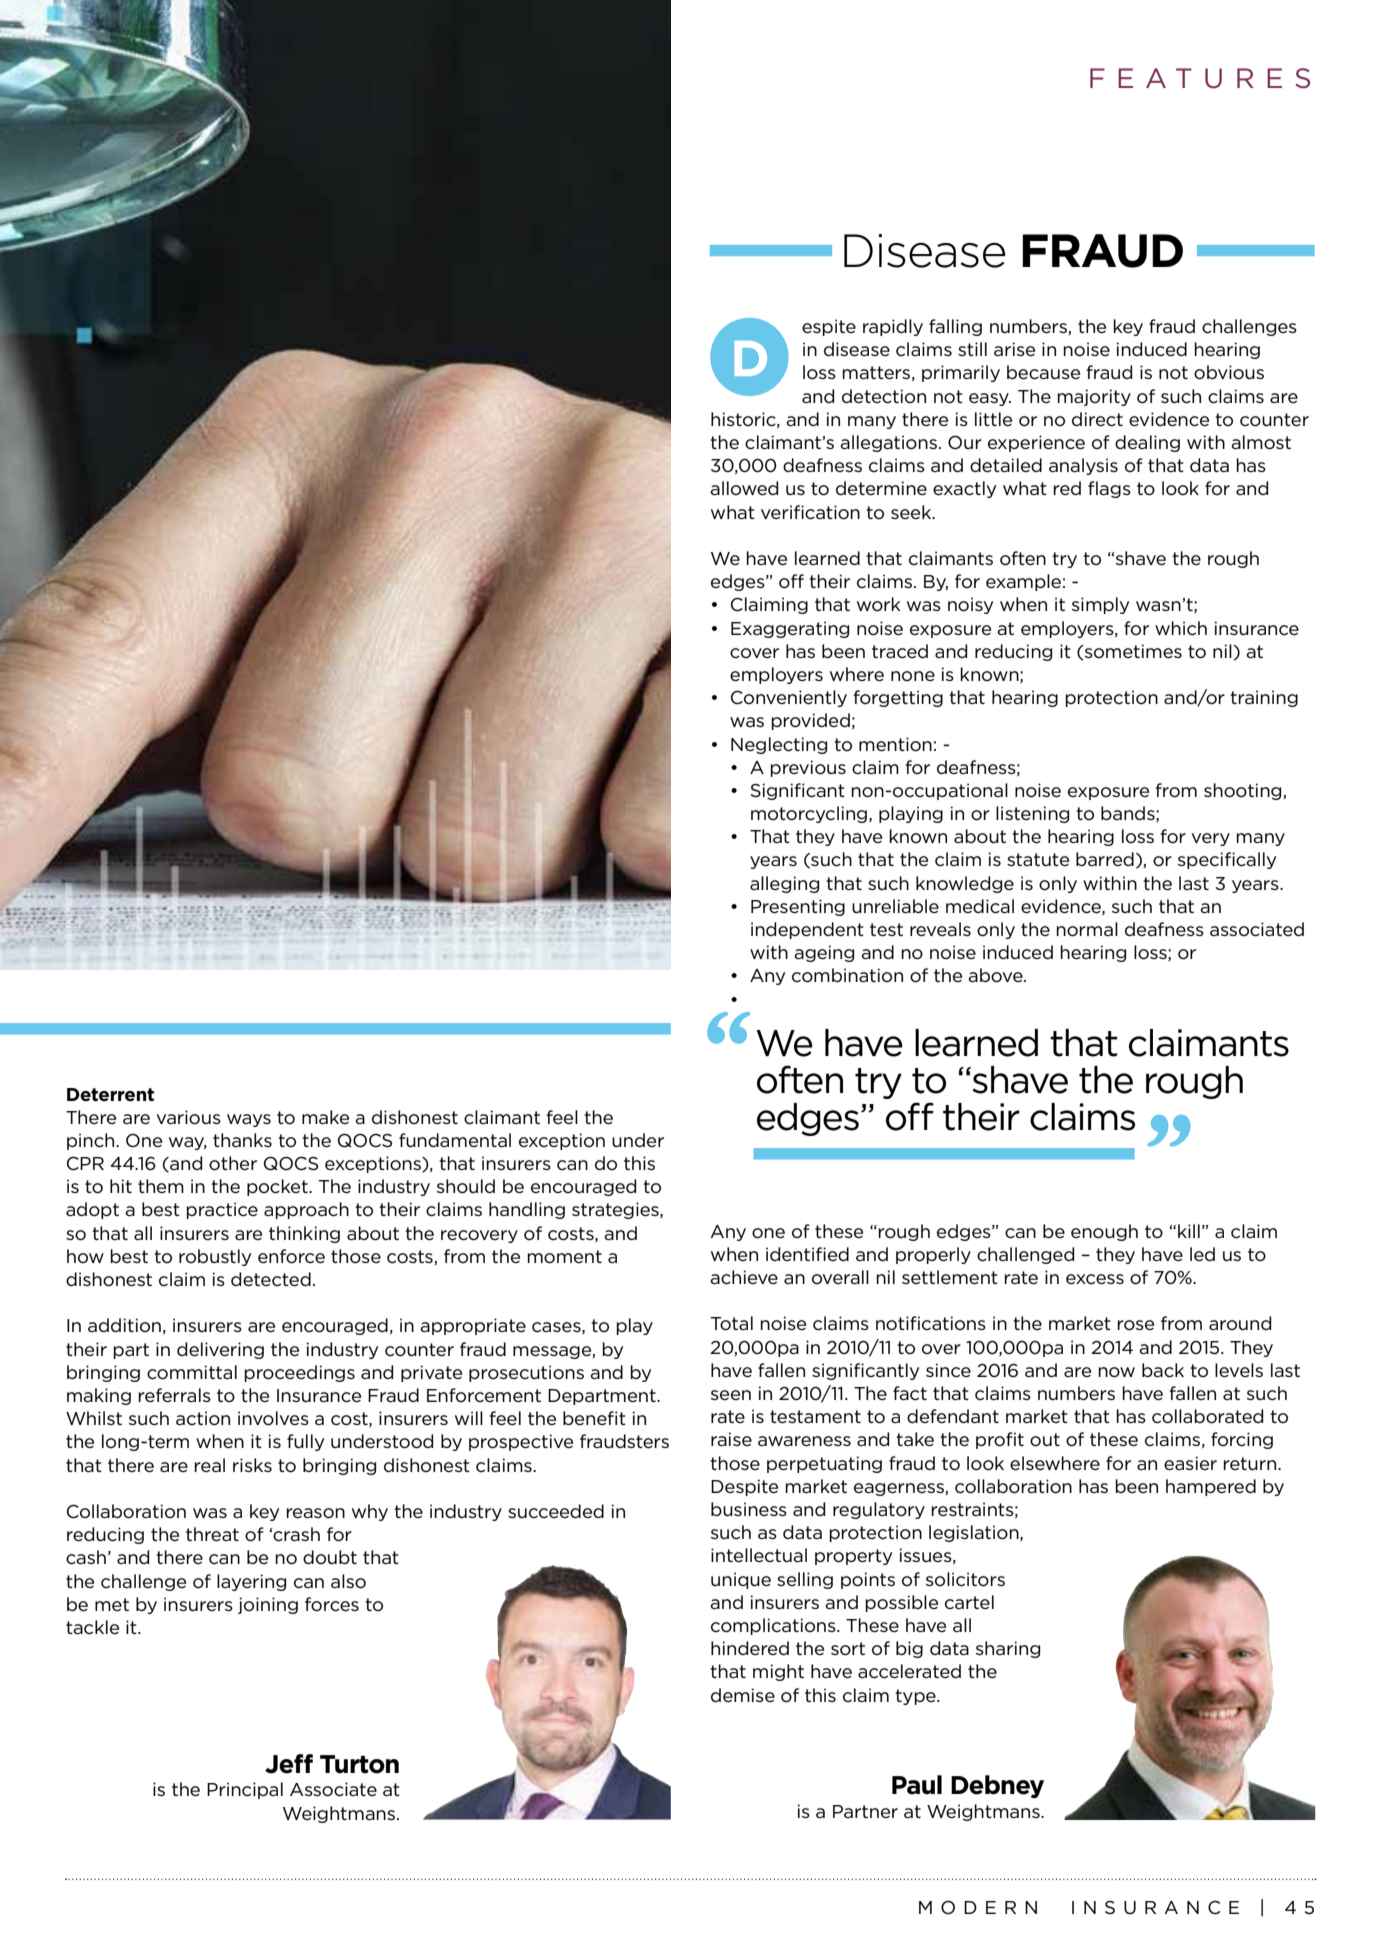  What do you see at coordinates (245, 1790) in the page?
I see `Principal` at bounding box center [245, 1790].
